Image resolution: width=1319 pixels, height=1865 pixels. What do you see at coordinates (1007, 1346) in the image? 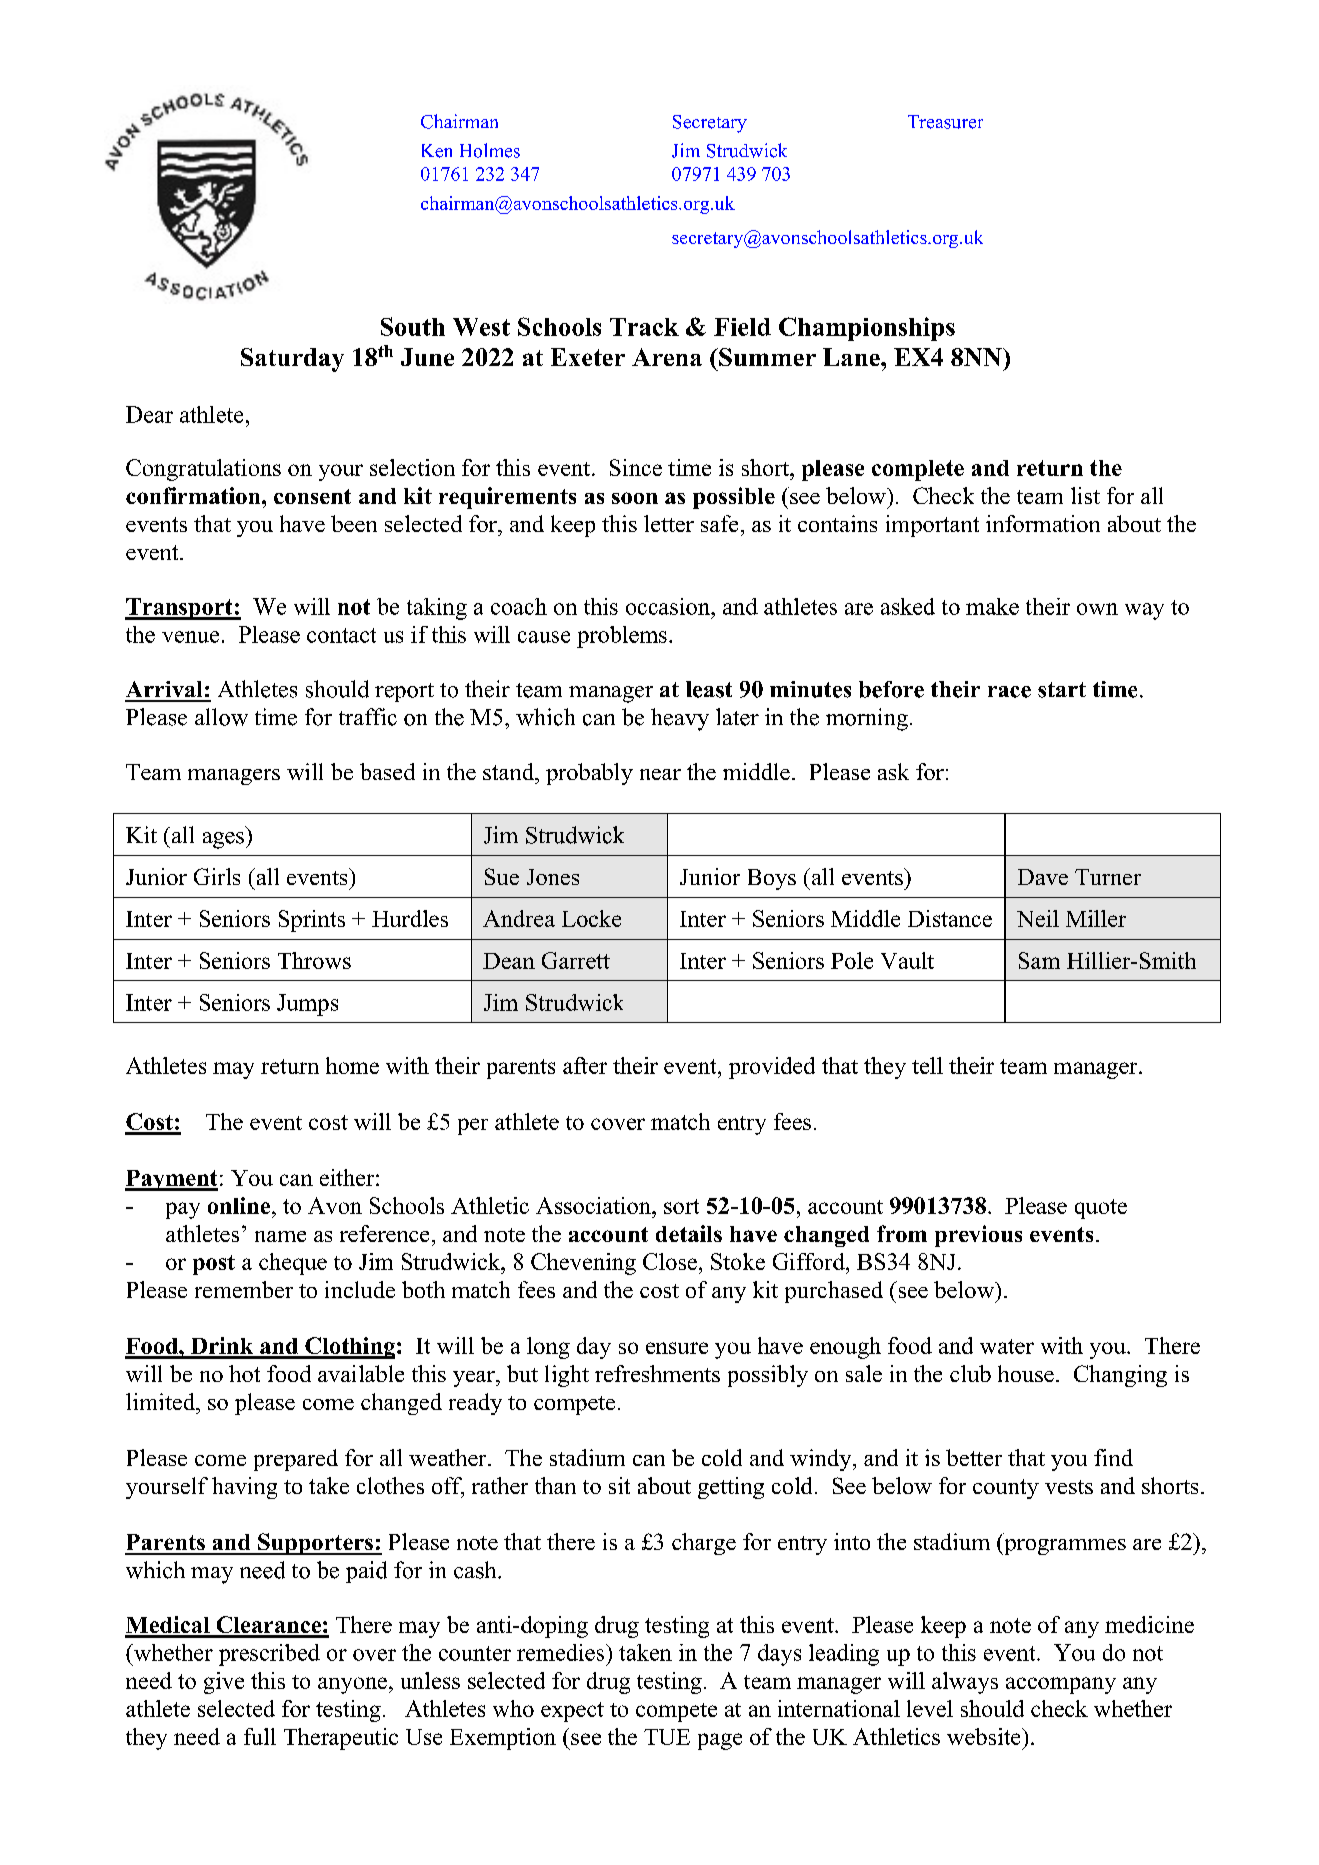
I see `water` at bounding box center [1007, 1346].
